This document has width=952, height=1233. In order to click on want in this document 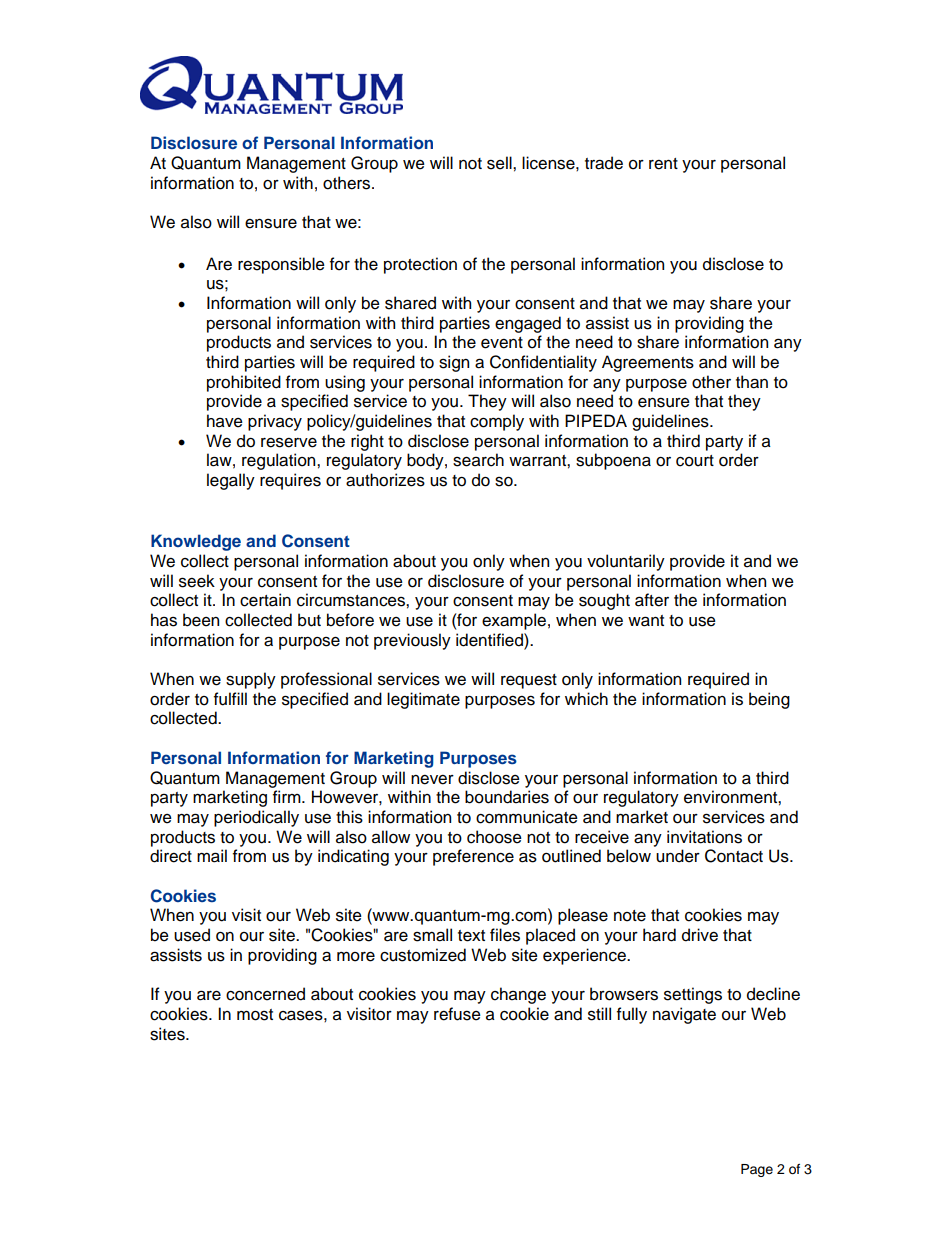, I will do `click(646, 621)`.
